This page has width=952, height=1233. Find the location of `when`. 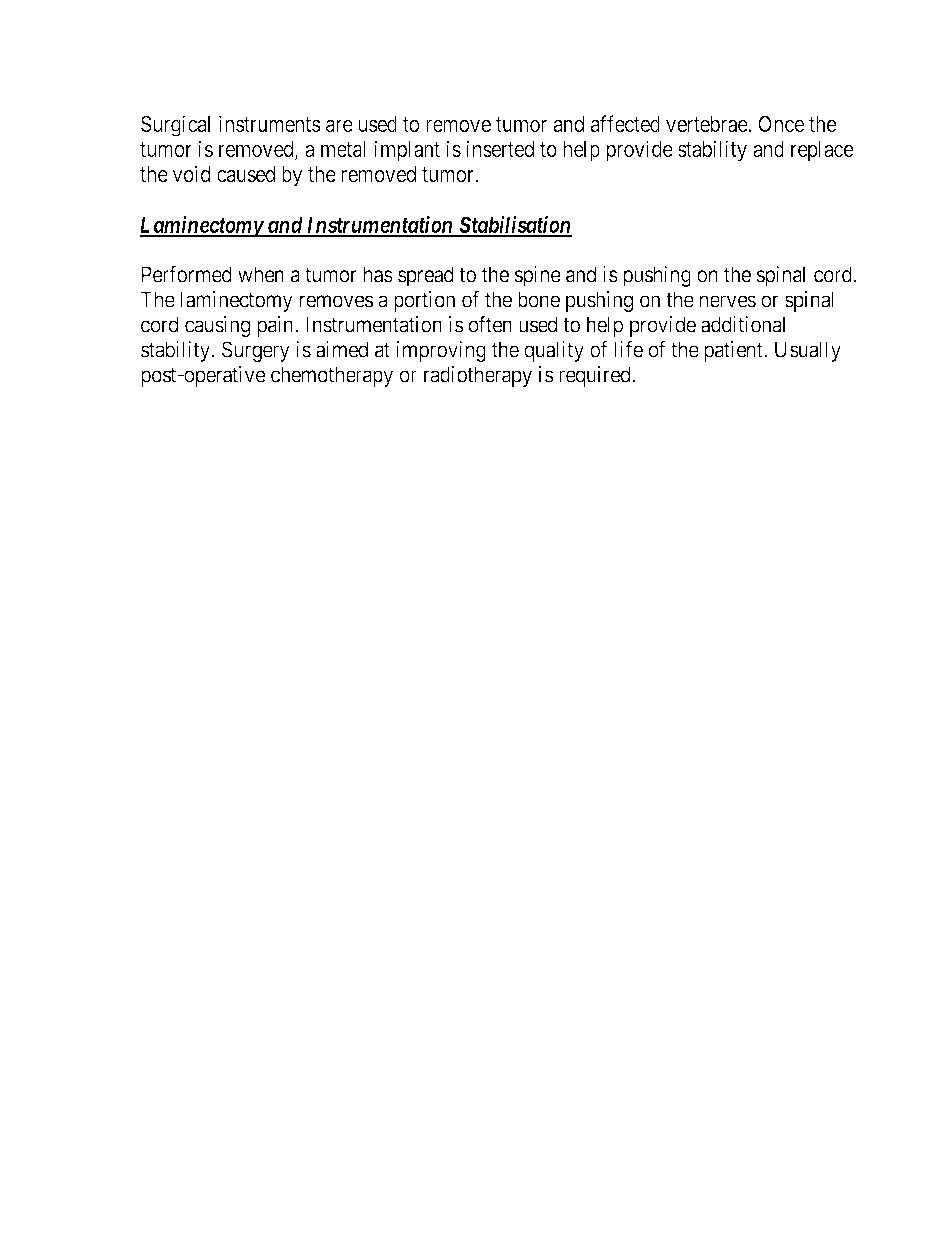

when is located at coordinates (261, 274).
